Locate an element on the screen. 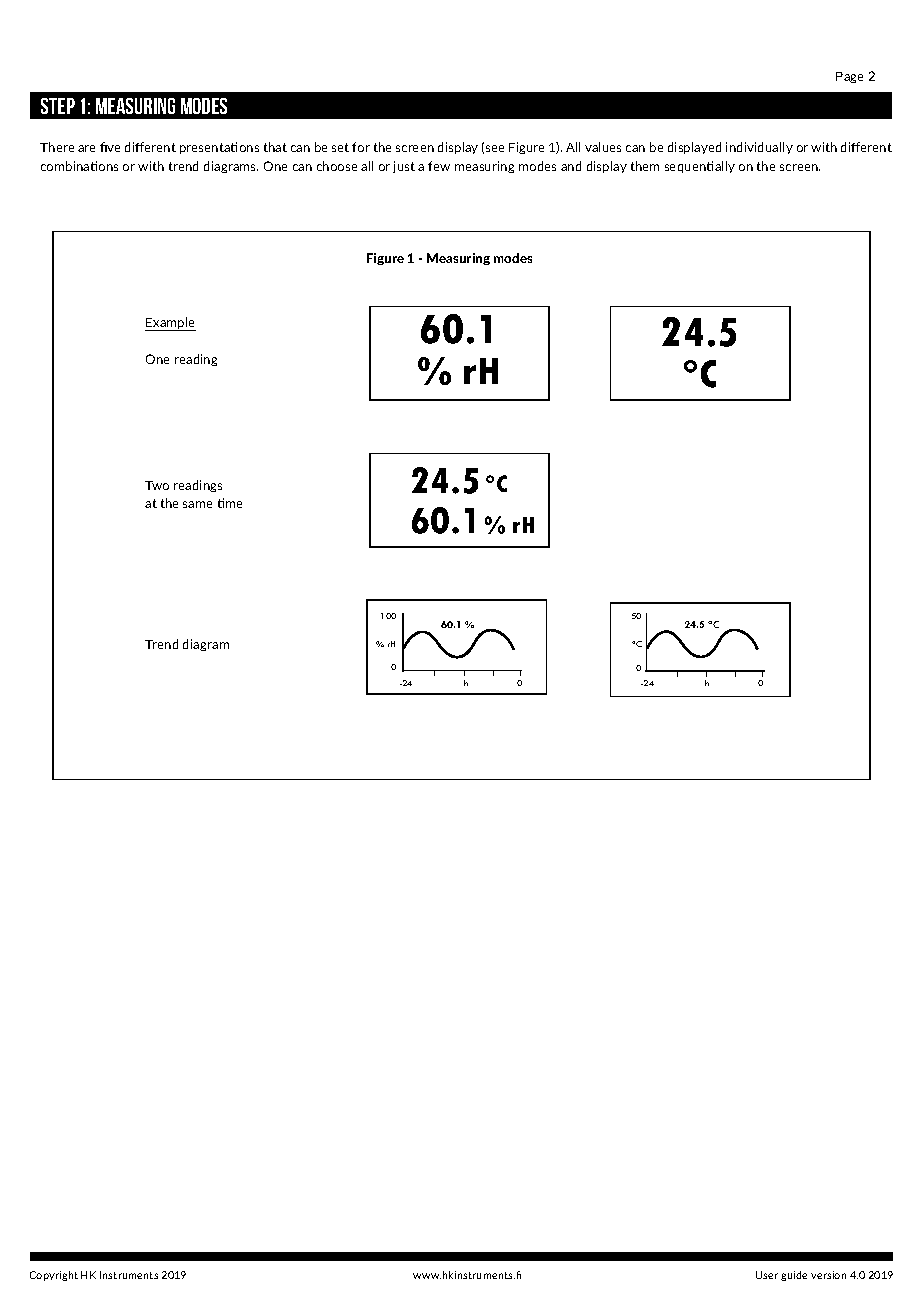  just is located at coordinates (404, 167).
